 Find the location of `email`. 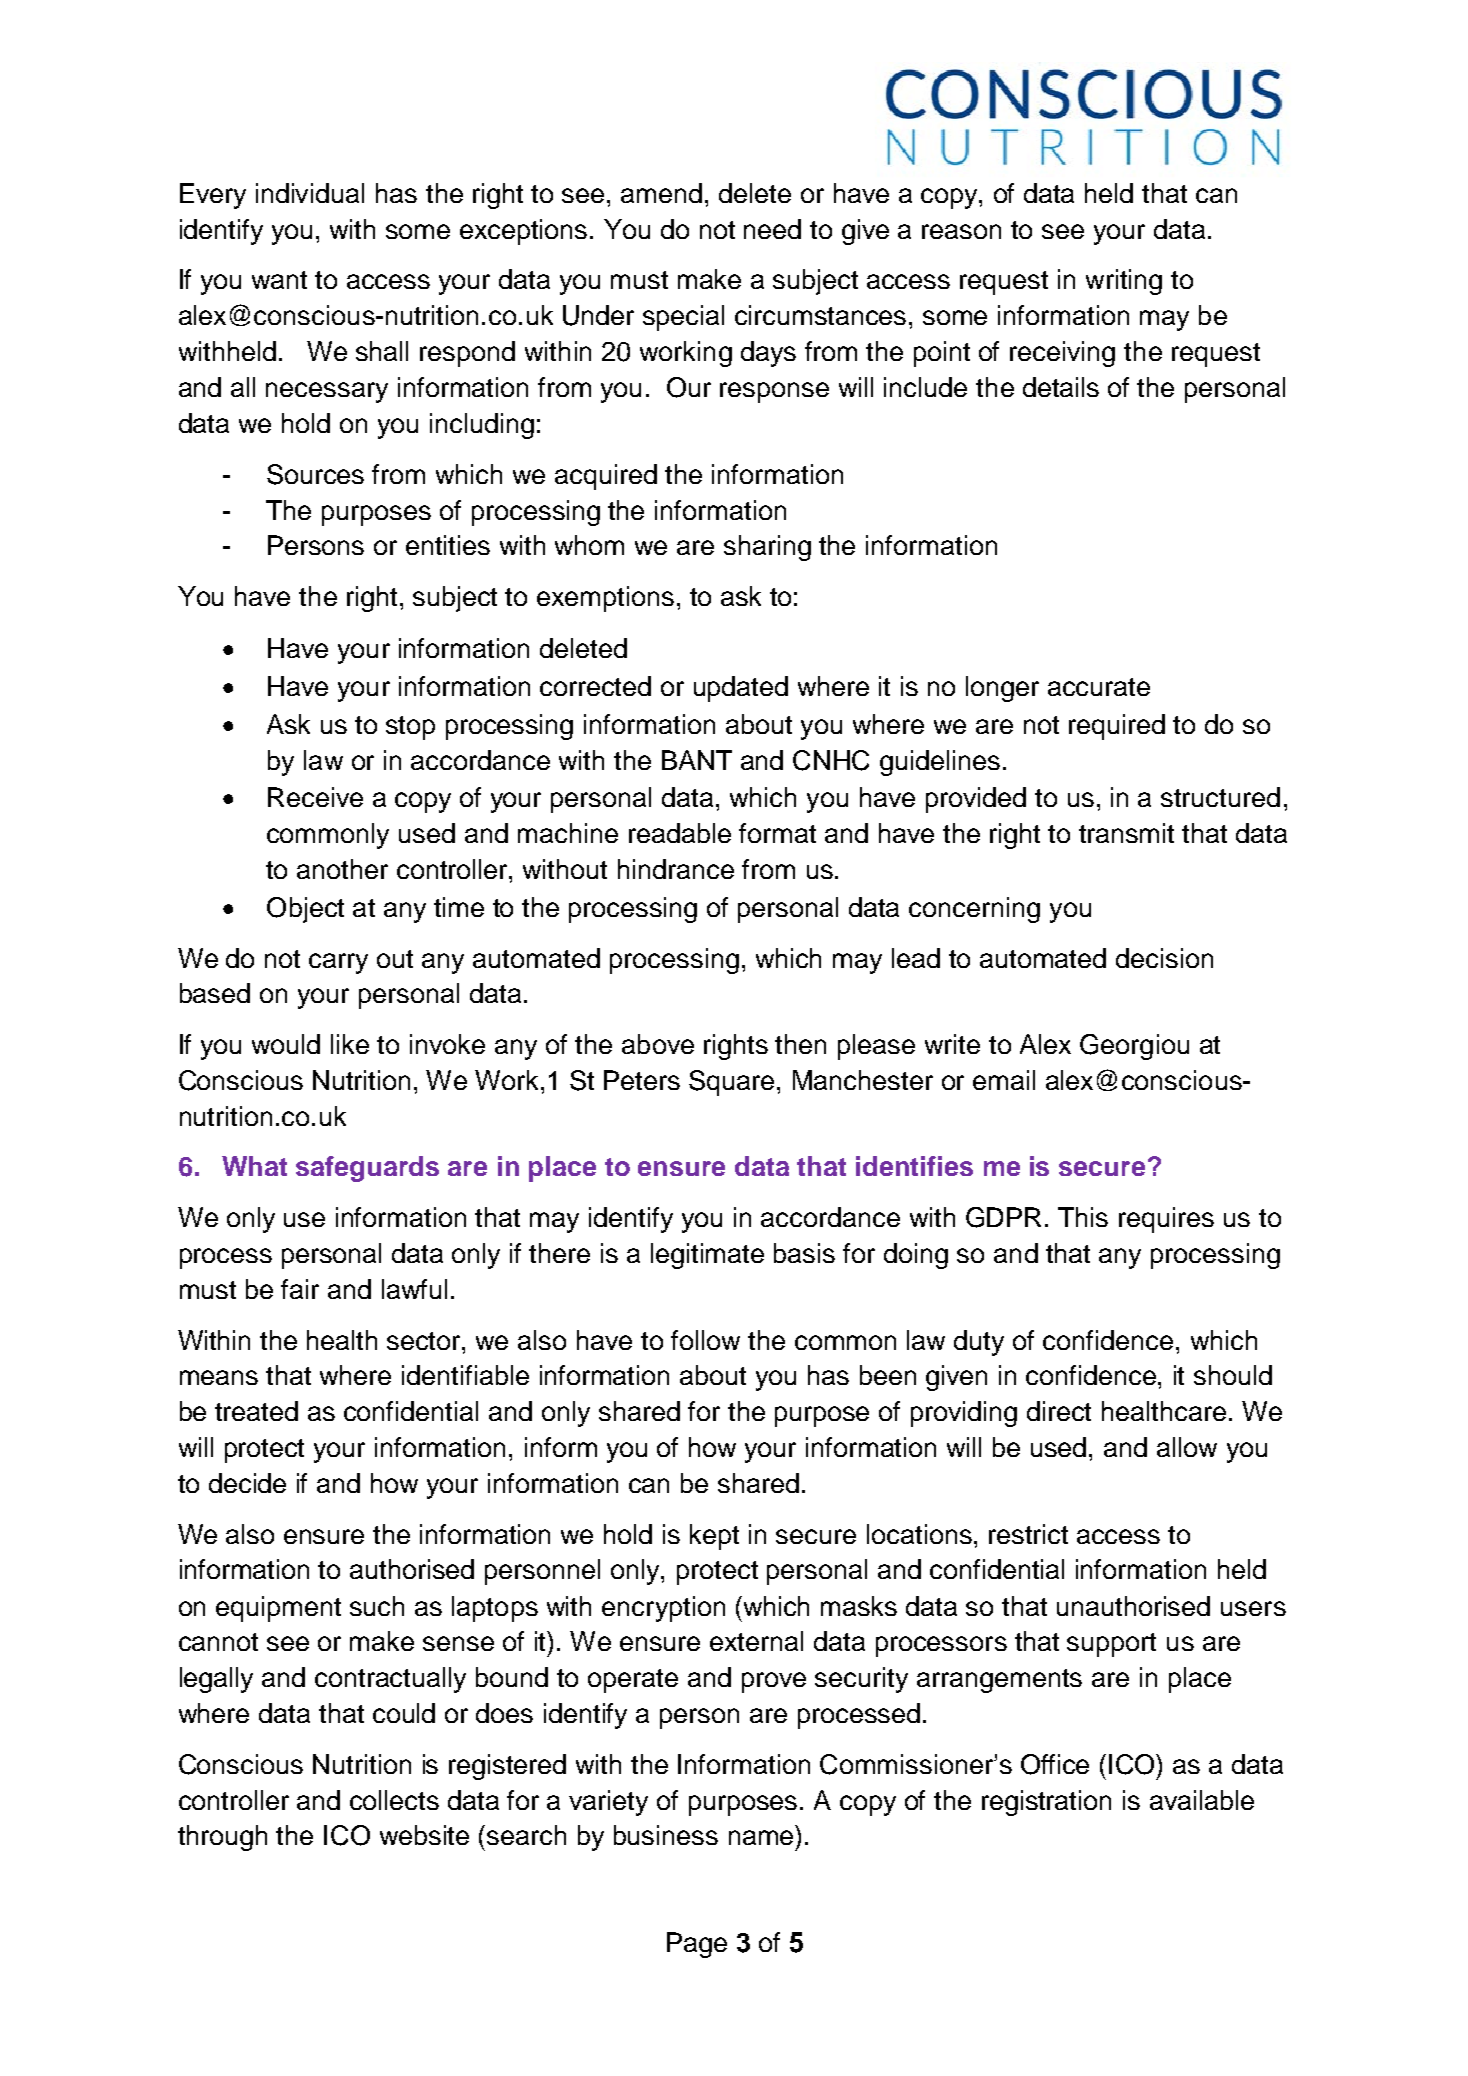

email is located at coordinates (1004, 1080).
